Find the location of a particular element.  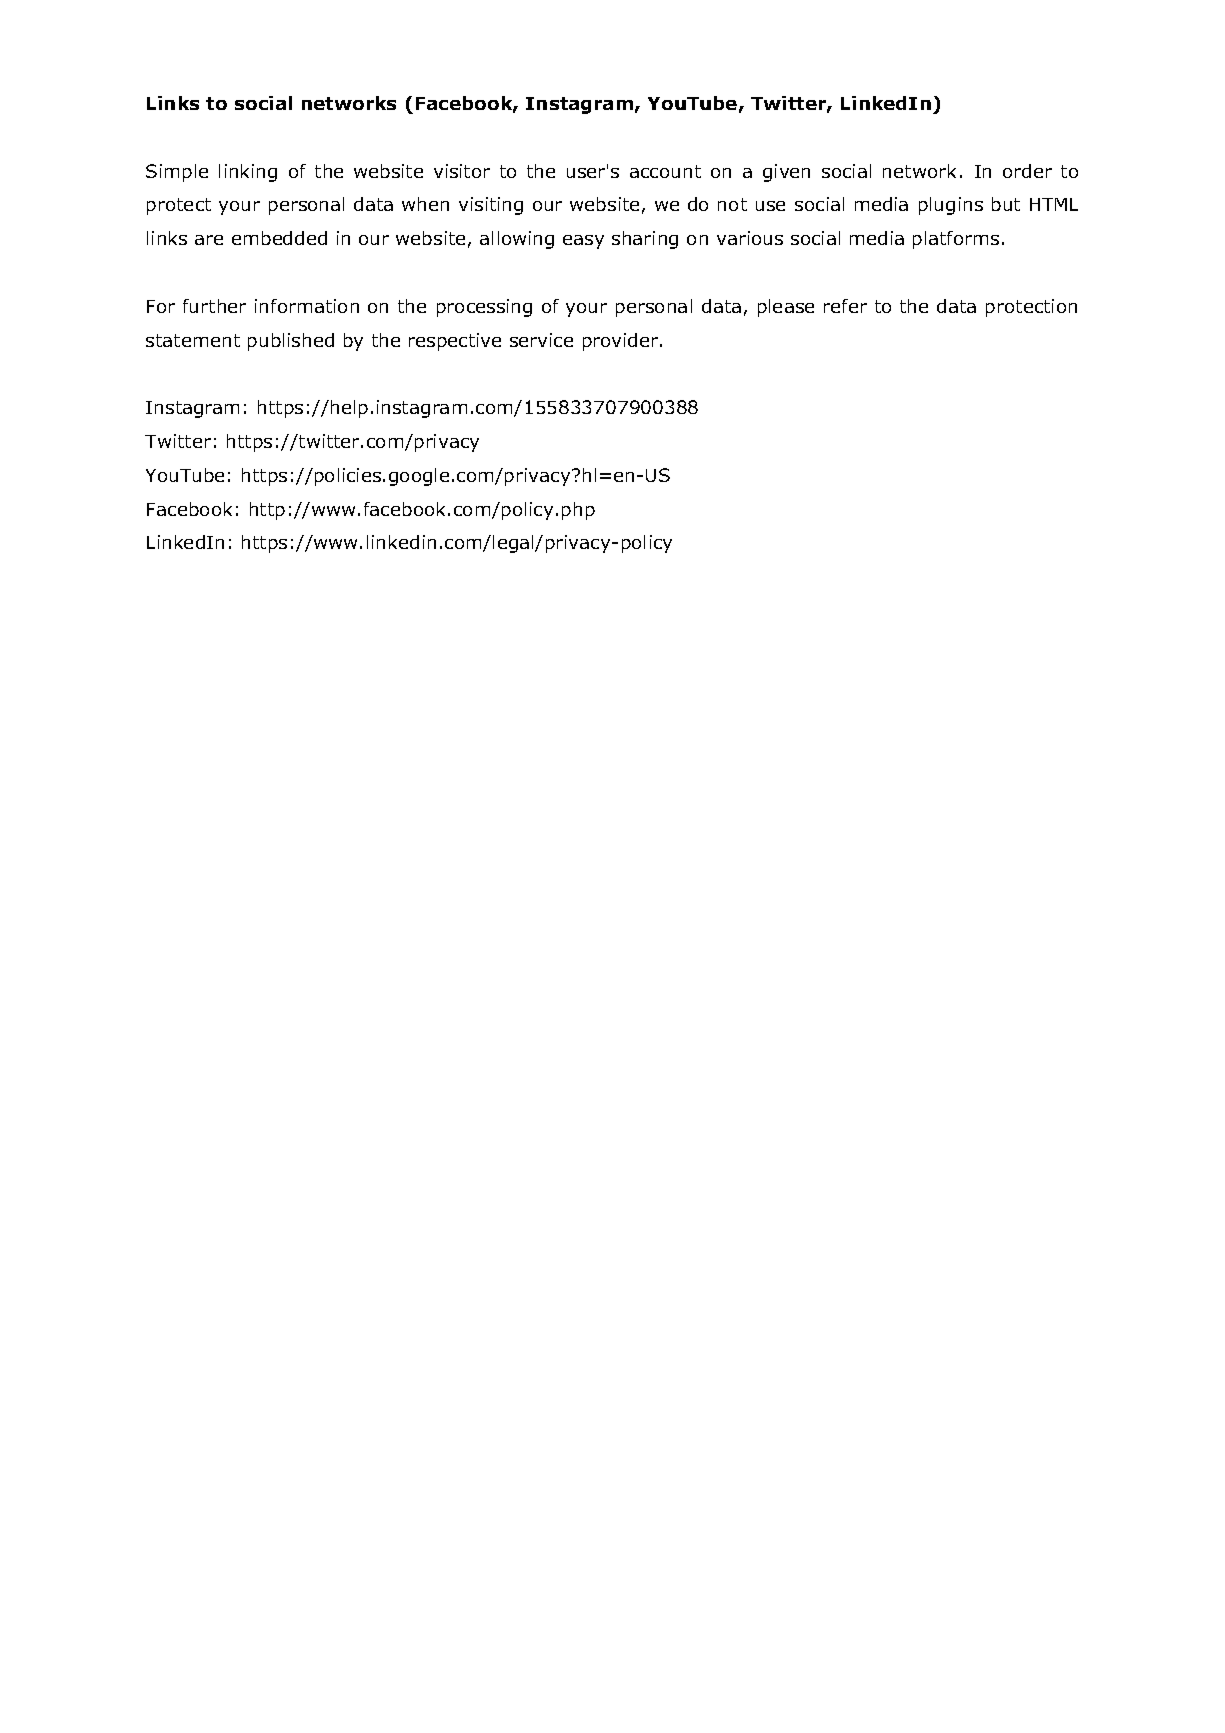

embedded is located at coordinates (279, 238).
